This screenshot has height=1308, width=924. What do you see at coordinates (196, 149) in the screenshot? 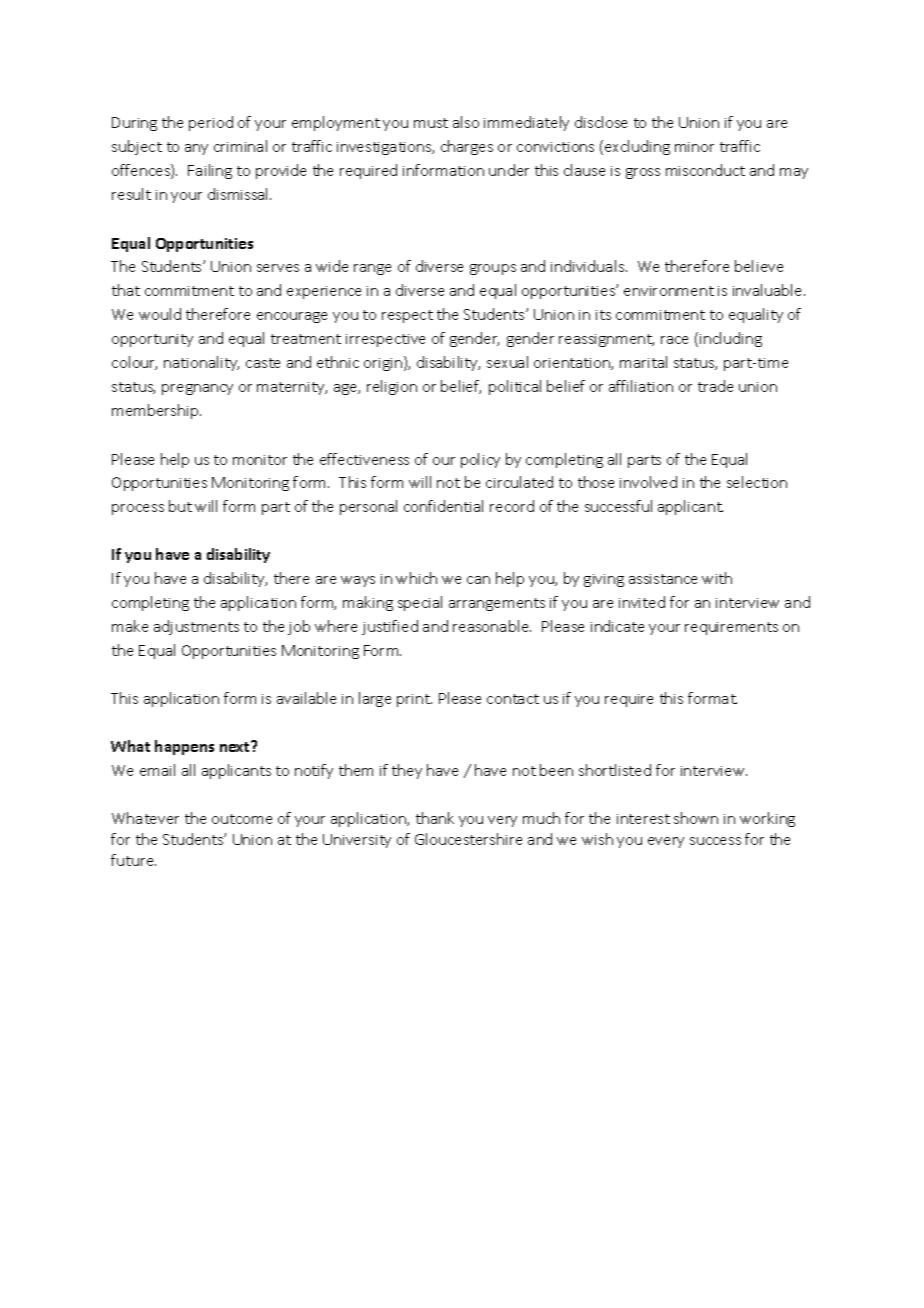
I see `any` at bounding box center [196, 149].
